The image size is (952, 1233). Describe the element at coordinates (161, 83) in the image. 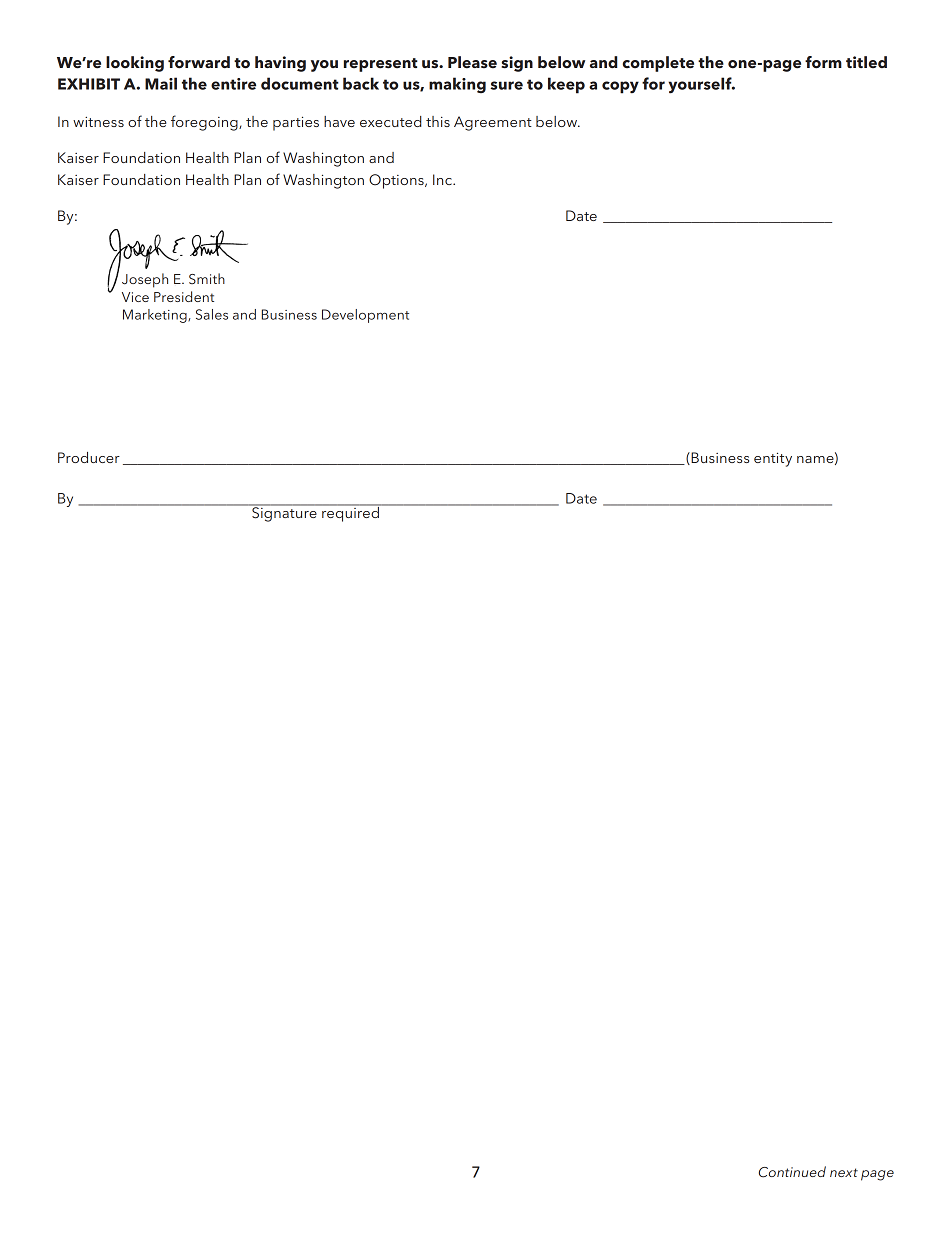

I see `Mail` at that location.
